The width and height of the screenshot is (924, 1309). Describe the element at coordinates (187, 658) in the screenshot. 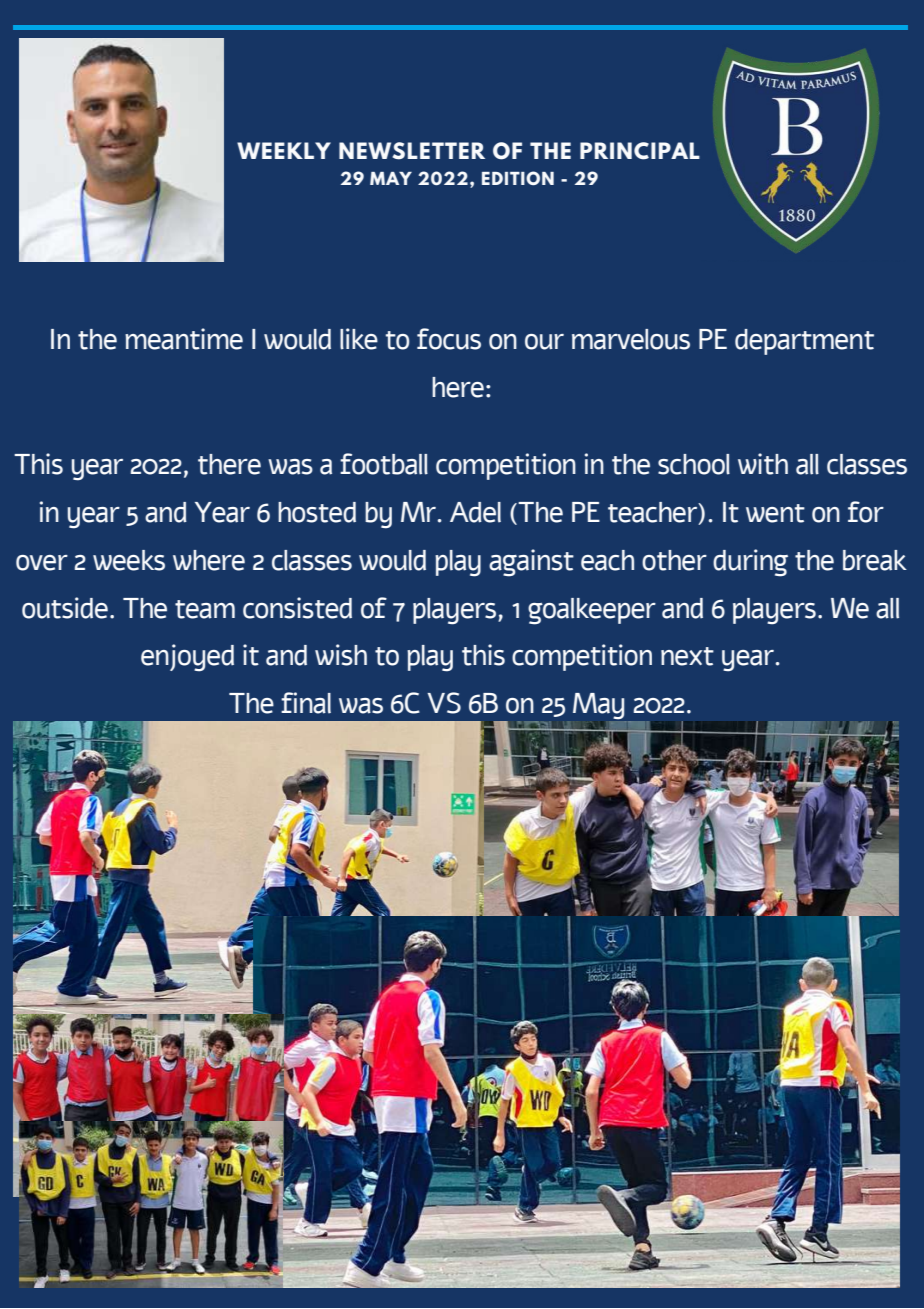

I see `enjoyed` at that location.
